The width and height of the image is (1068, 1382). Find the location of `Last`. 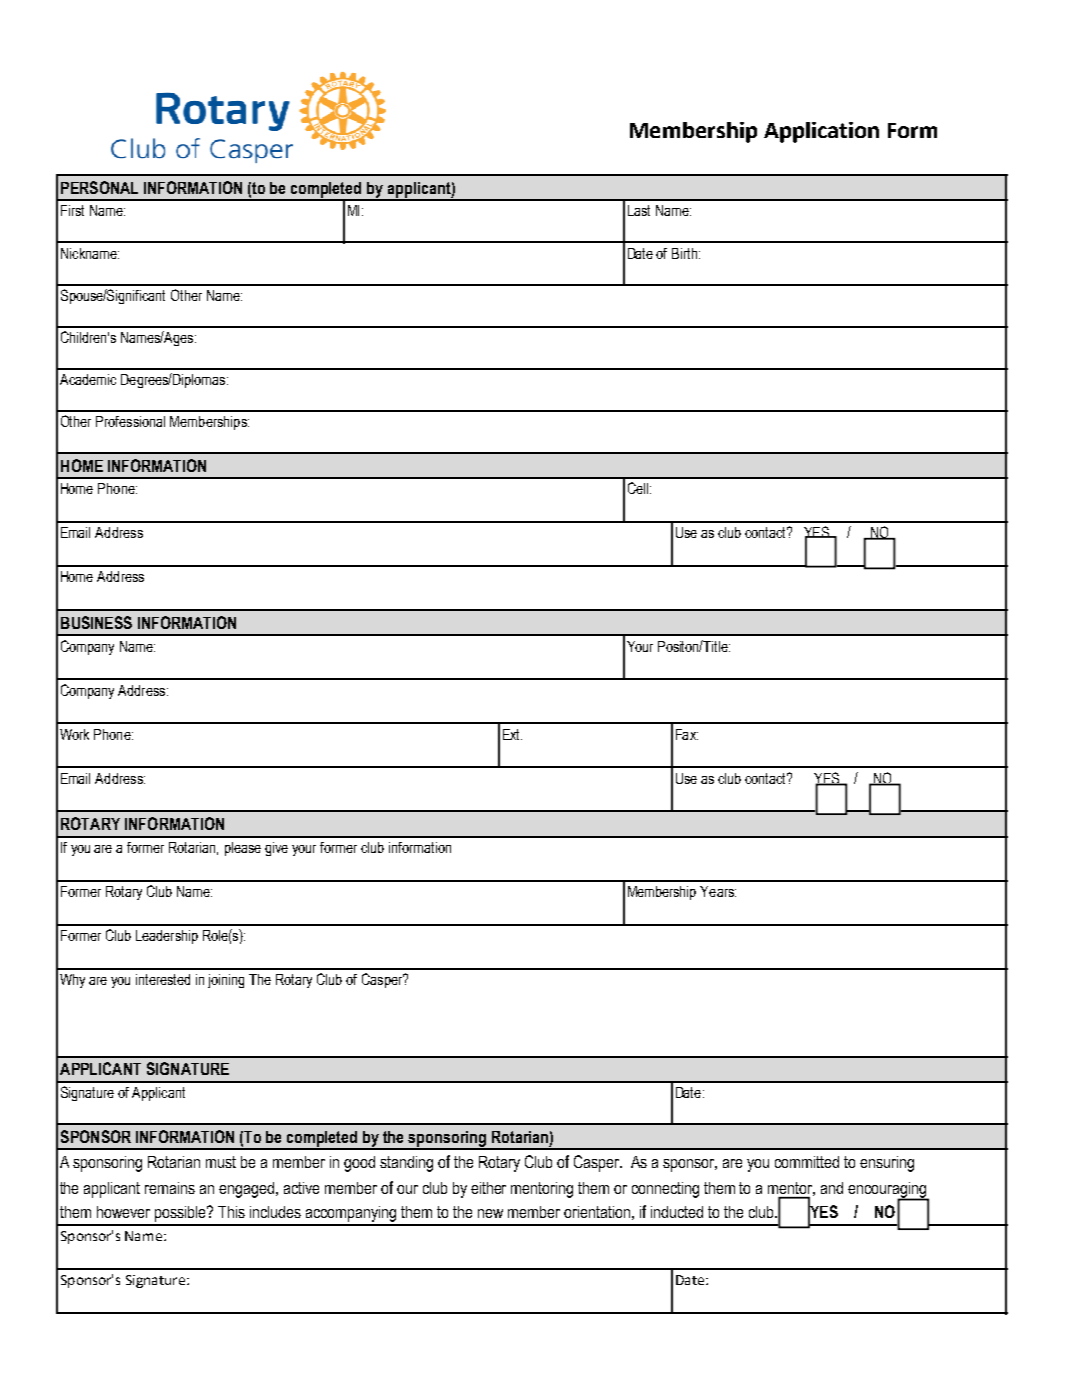

Last is located at coordinates (639, 210).
